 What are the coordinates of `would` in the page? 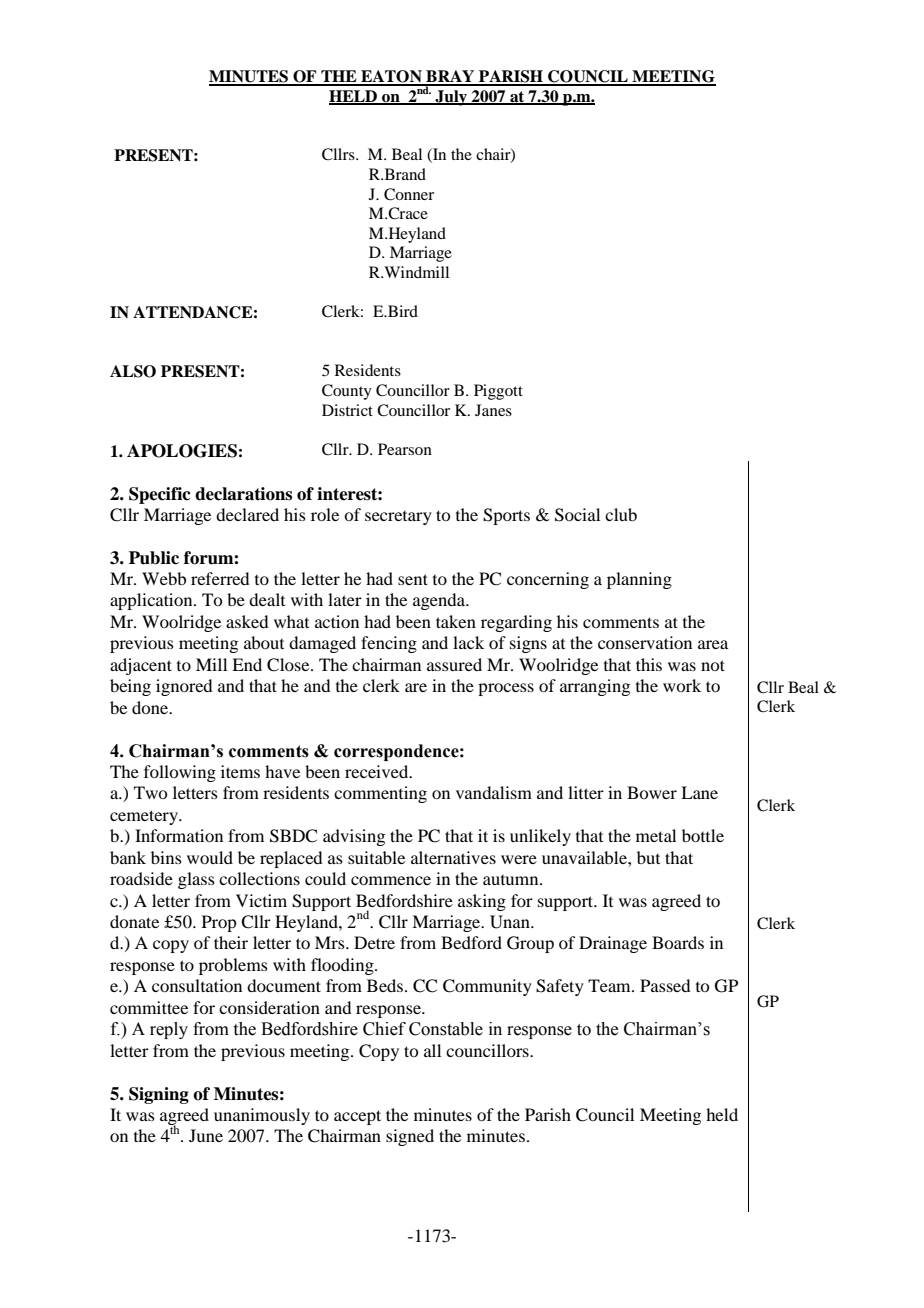 It's located at (210, 857).
